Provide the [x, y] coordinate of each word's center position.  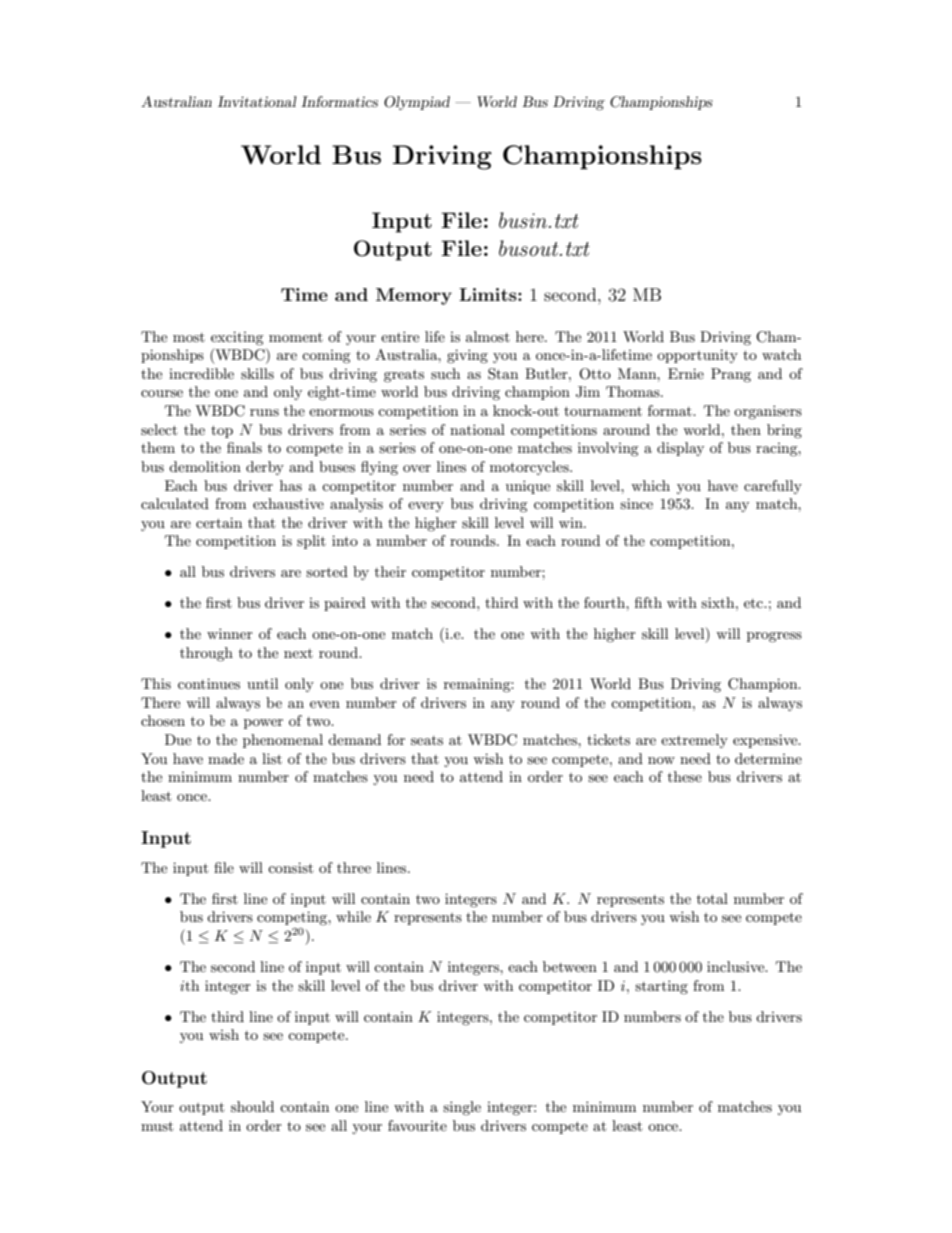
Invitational [257, 101]
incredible [201, 373]
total [712, 898]
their [390, 571]
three [354, 867]
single [462, 1108]
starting [661, 987]
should [252, 1106]
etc [755, 603]
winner [230, 633]
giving [467, 356]
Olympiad [417, 103]
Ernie [686, 373]
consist [290, 867]
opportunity [697, 356]
